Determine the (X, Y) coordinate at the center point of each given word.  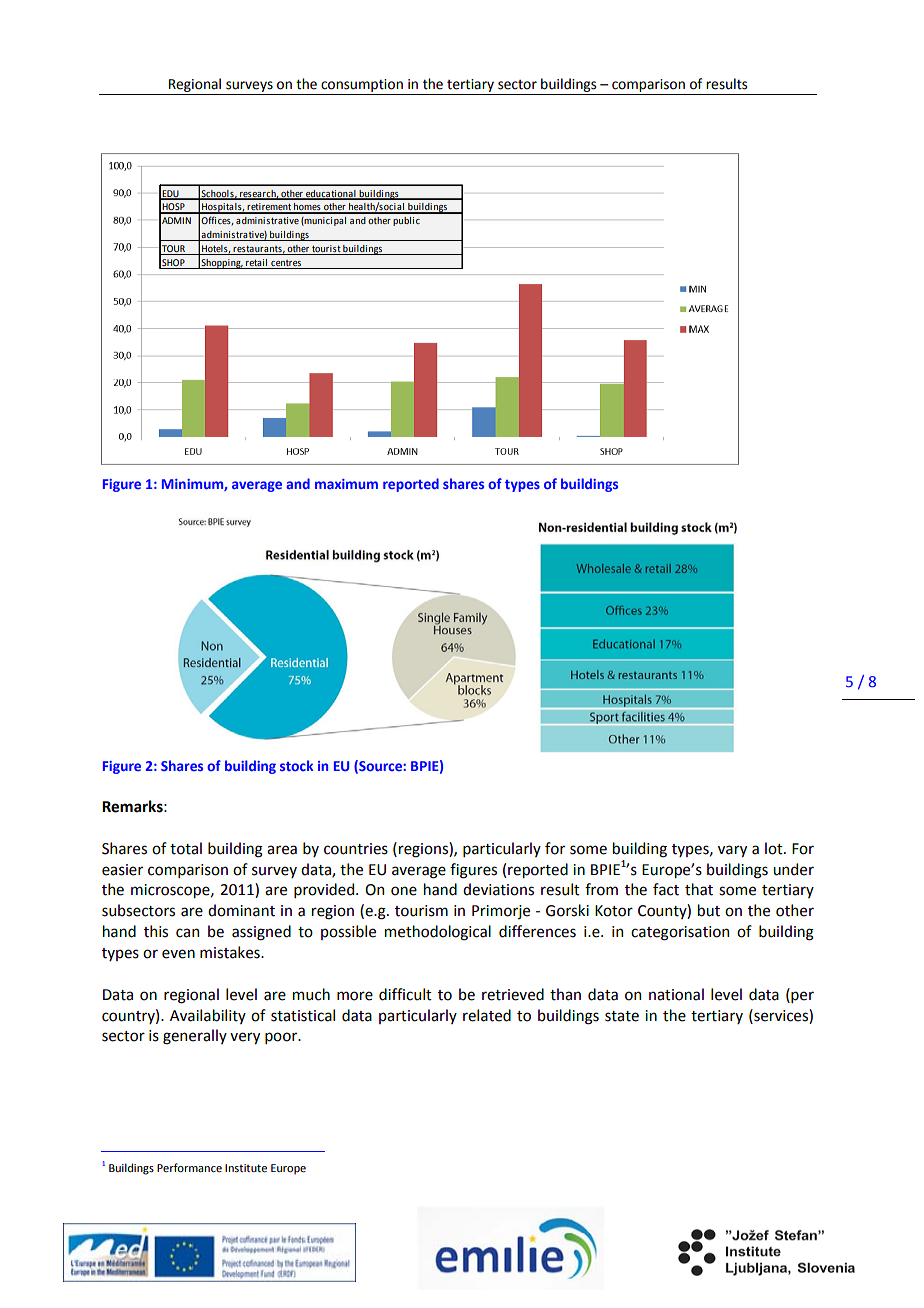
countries (356, 849)
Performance (189, 1167)
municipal (324, 221)
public (406, 221)
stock (297, 765)
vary (732, 851)
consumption (362, 85)
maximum (346, 484)
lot (775, 848)
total (186, 848)
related (487, 1015)
